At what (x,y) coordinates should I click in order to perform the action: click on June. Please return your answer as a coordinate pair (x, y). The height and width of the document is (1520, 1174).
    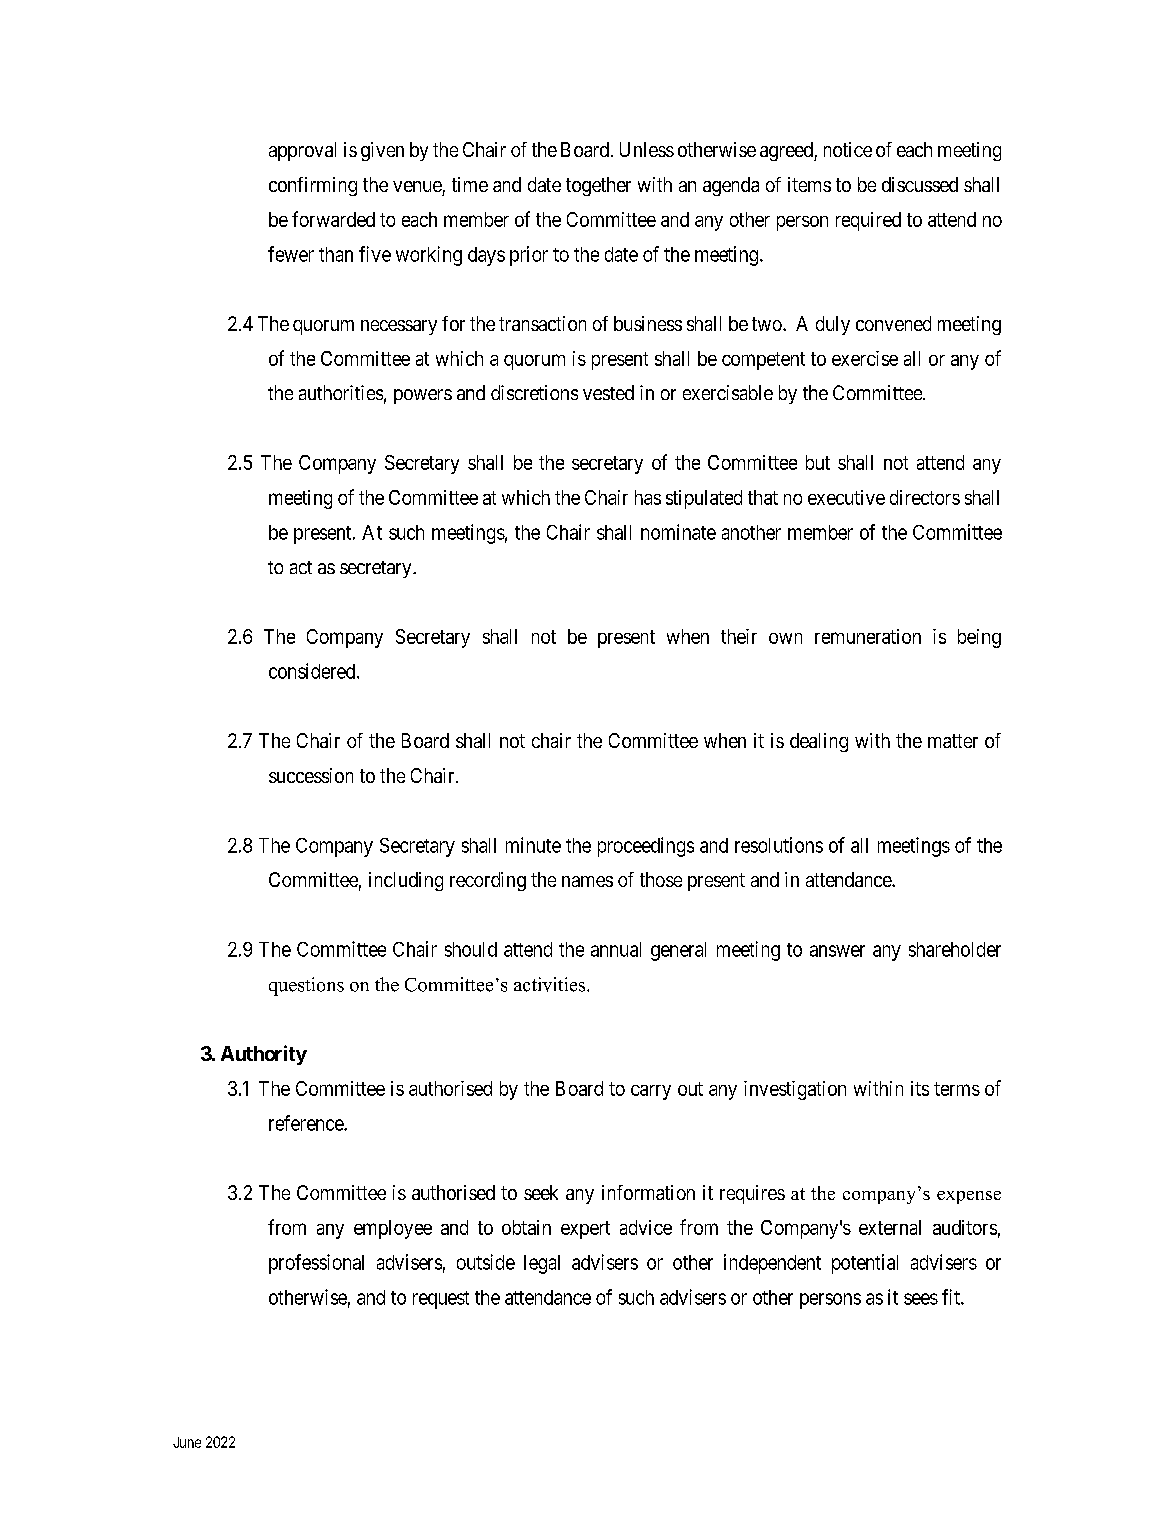
    Looking at the image, I should click on (187, 1442).
